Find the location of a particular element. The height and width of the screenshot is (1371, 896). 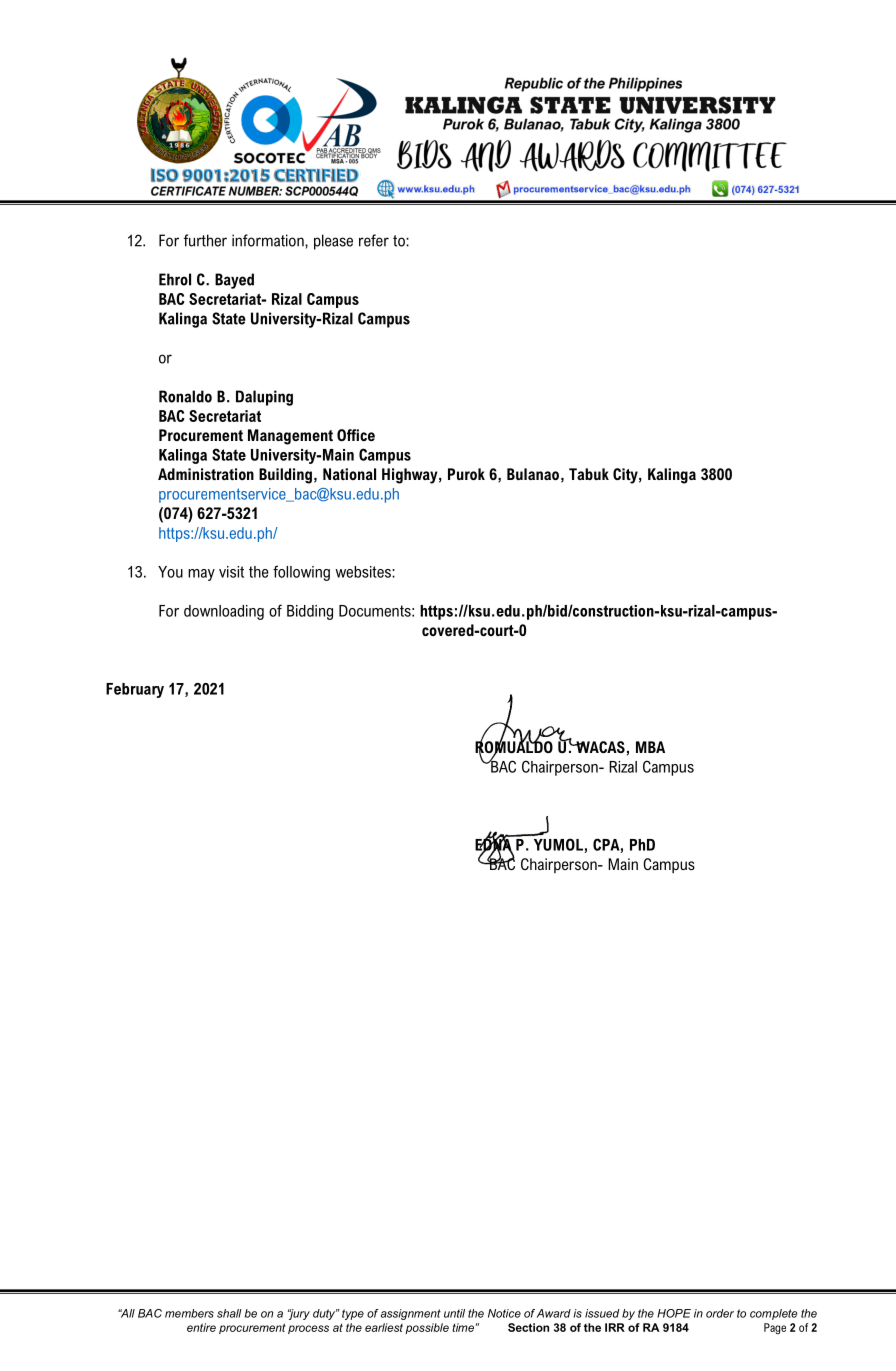

until is located at coordinates (454, 1313).
